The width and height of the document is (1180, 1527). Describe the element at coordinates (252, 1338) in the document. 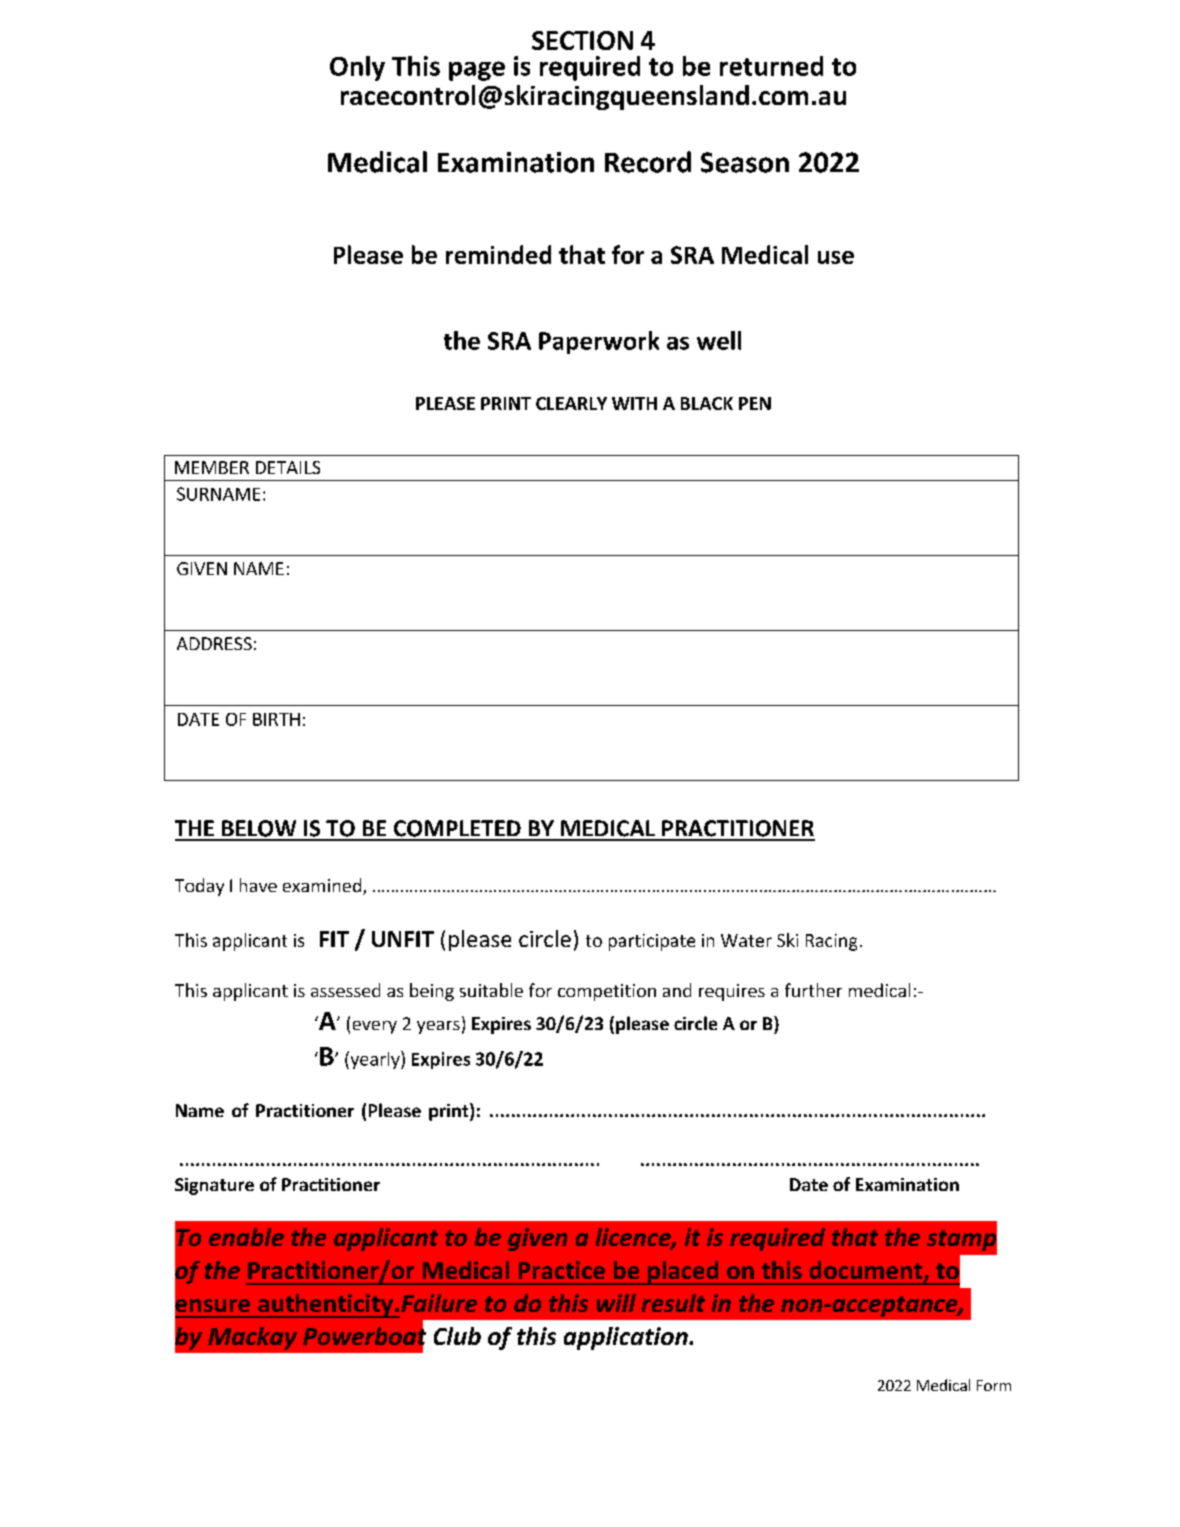

I see `Mackay` at that location.
